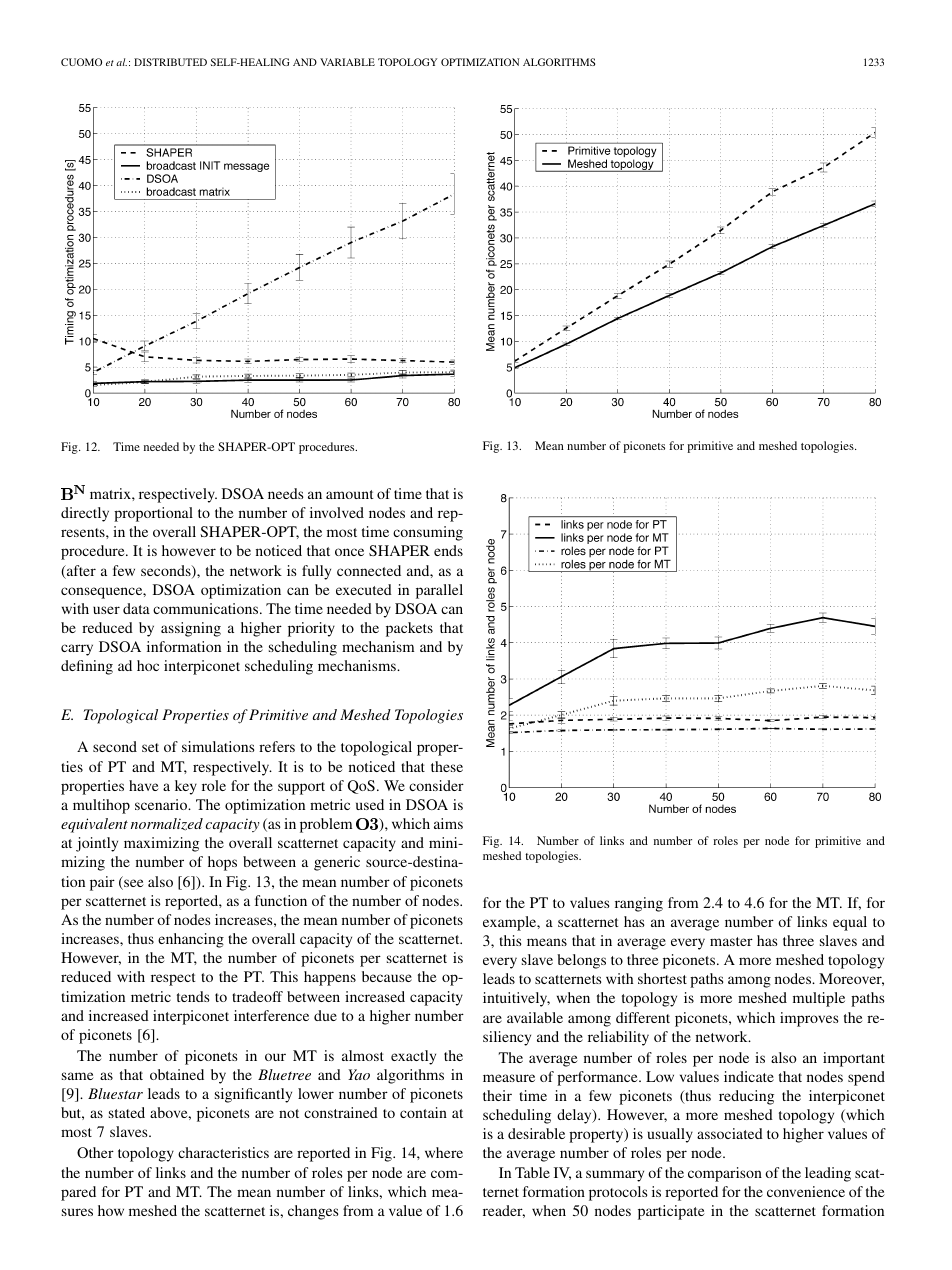  Describe the element at coordinates (428, 533) in the screenshot. I see `consuming` at that location.
